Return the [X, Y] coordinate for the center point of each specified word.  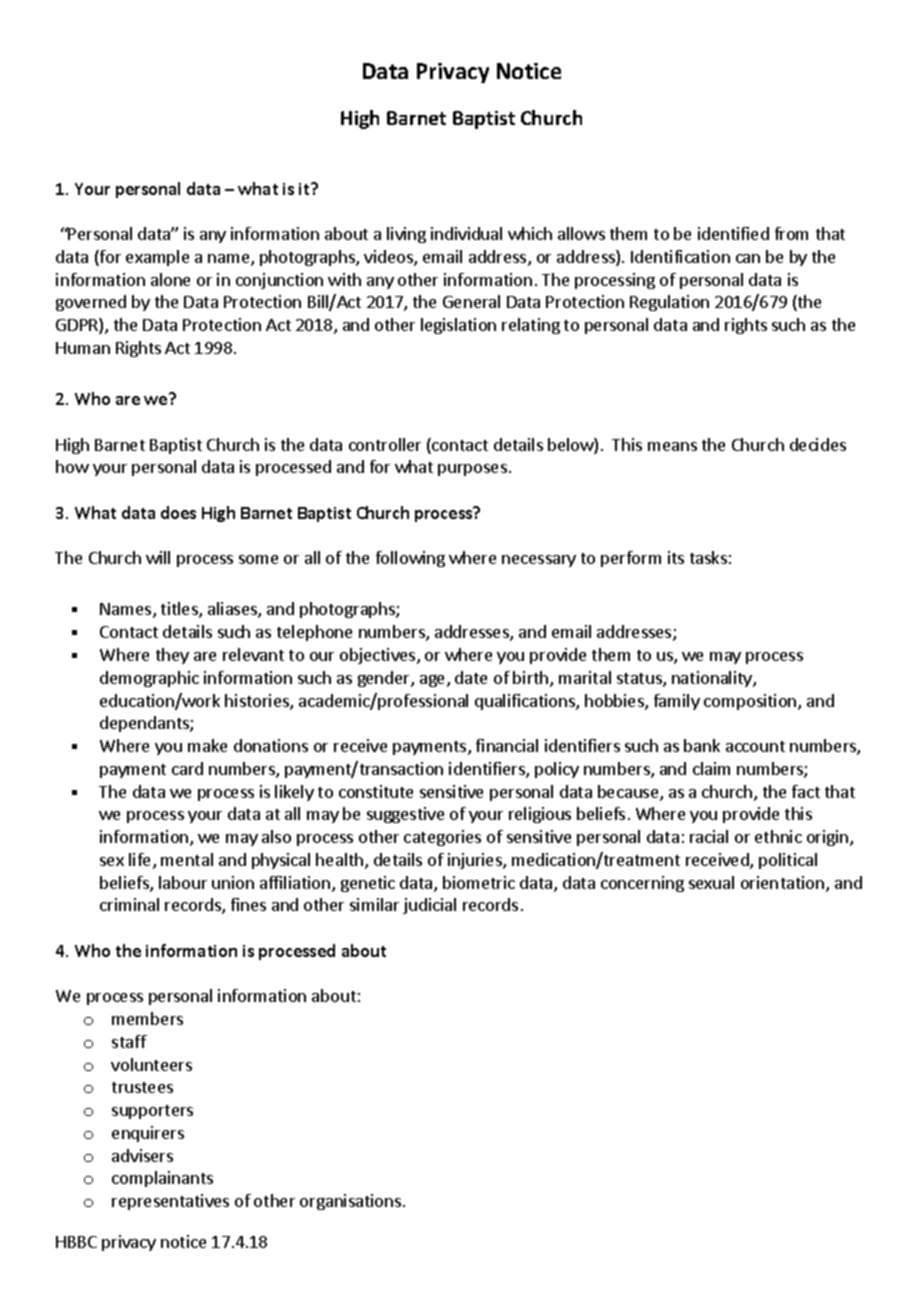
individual [466, 233]
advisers [142, 1155]
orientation [784, 884]
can [748, 258]
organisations [350, 1202]
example [157, 258]
